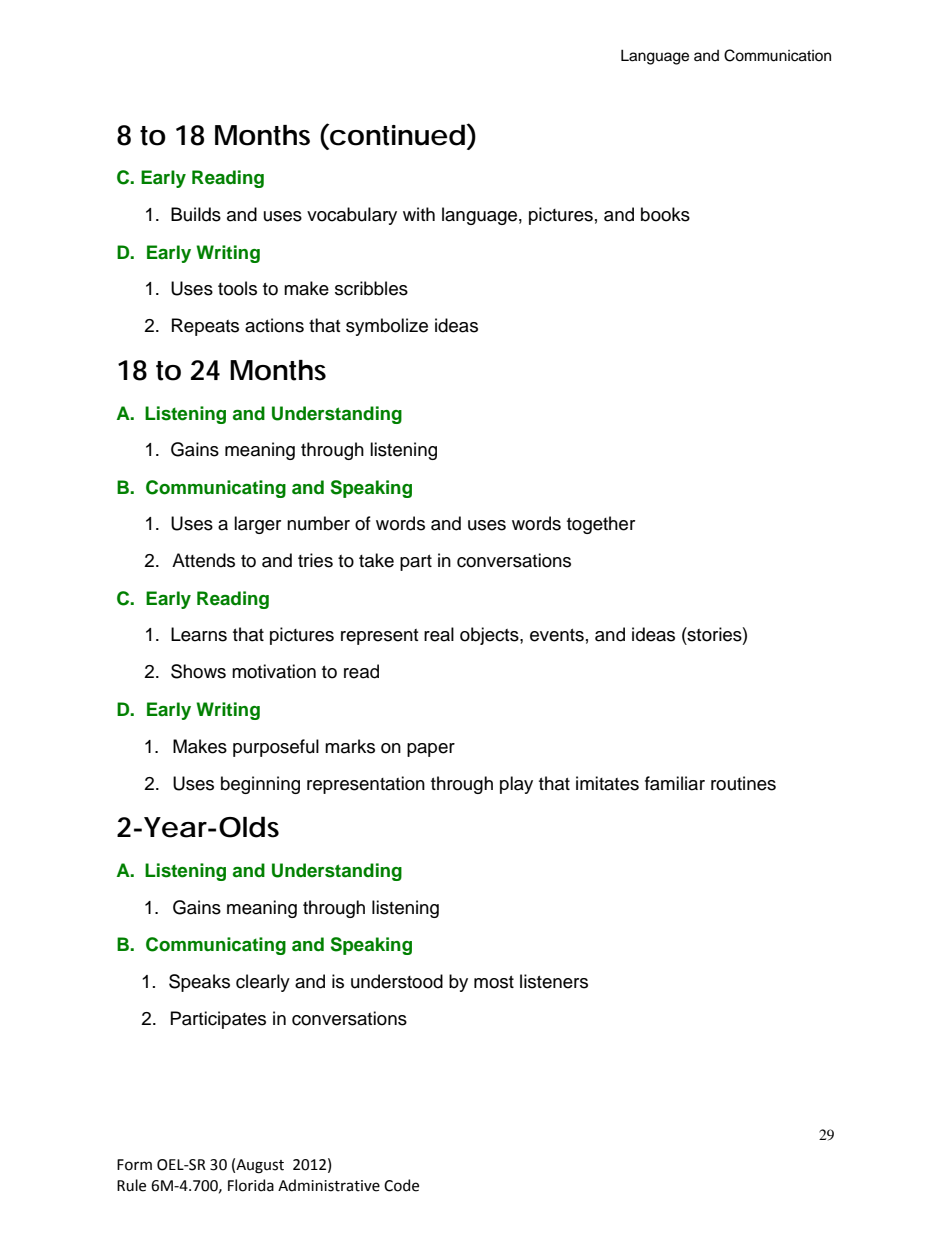  I want to click on beginning, so click(260, 785).
